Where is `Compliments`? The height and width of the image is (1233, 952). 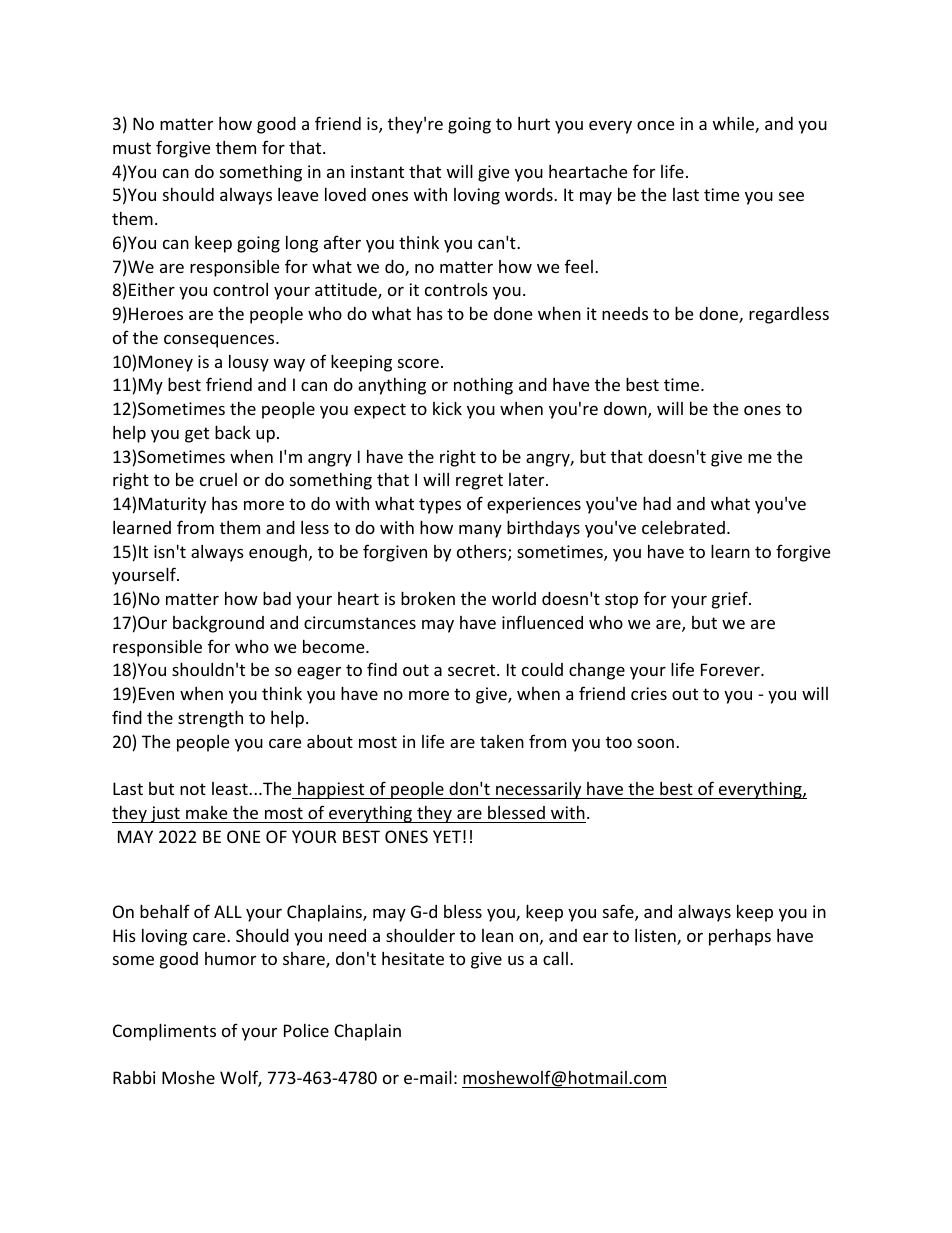 Compliments is located at coordinates (164, 1032).
